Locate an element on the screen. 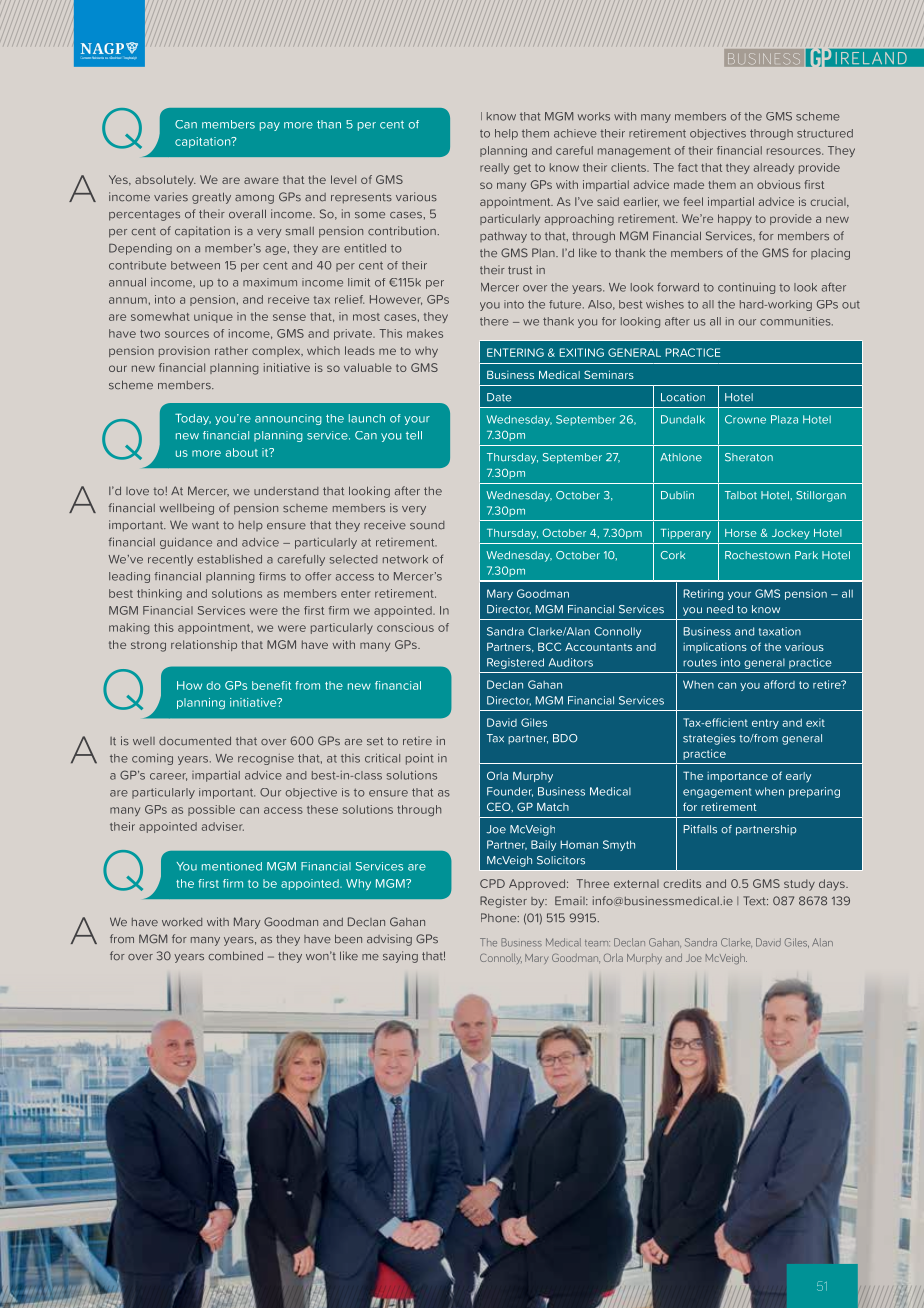  pay is located at coordinates (270, 126).
